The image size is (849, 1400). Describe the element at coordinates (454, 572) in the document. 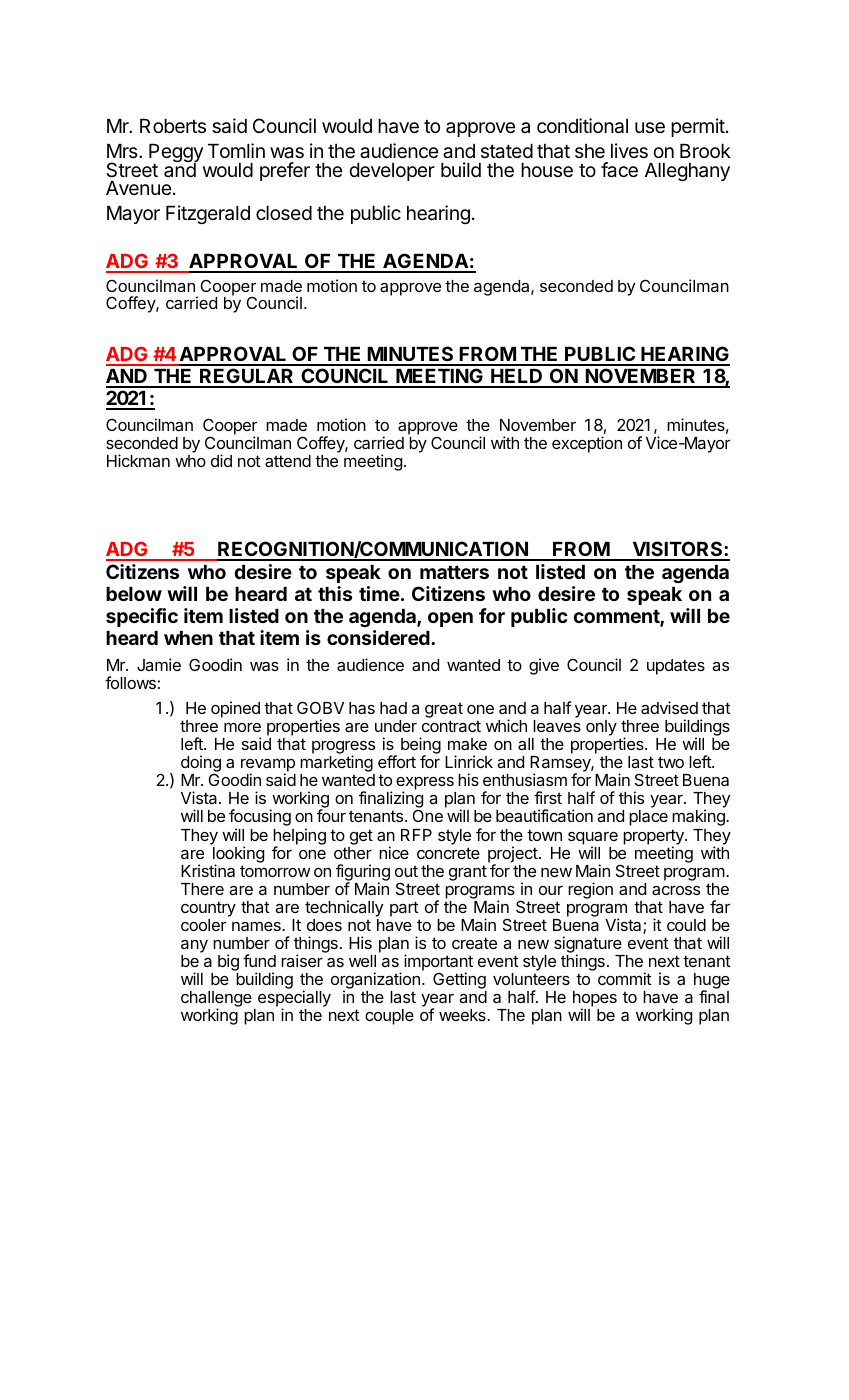

I see `matters` at that location.
